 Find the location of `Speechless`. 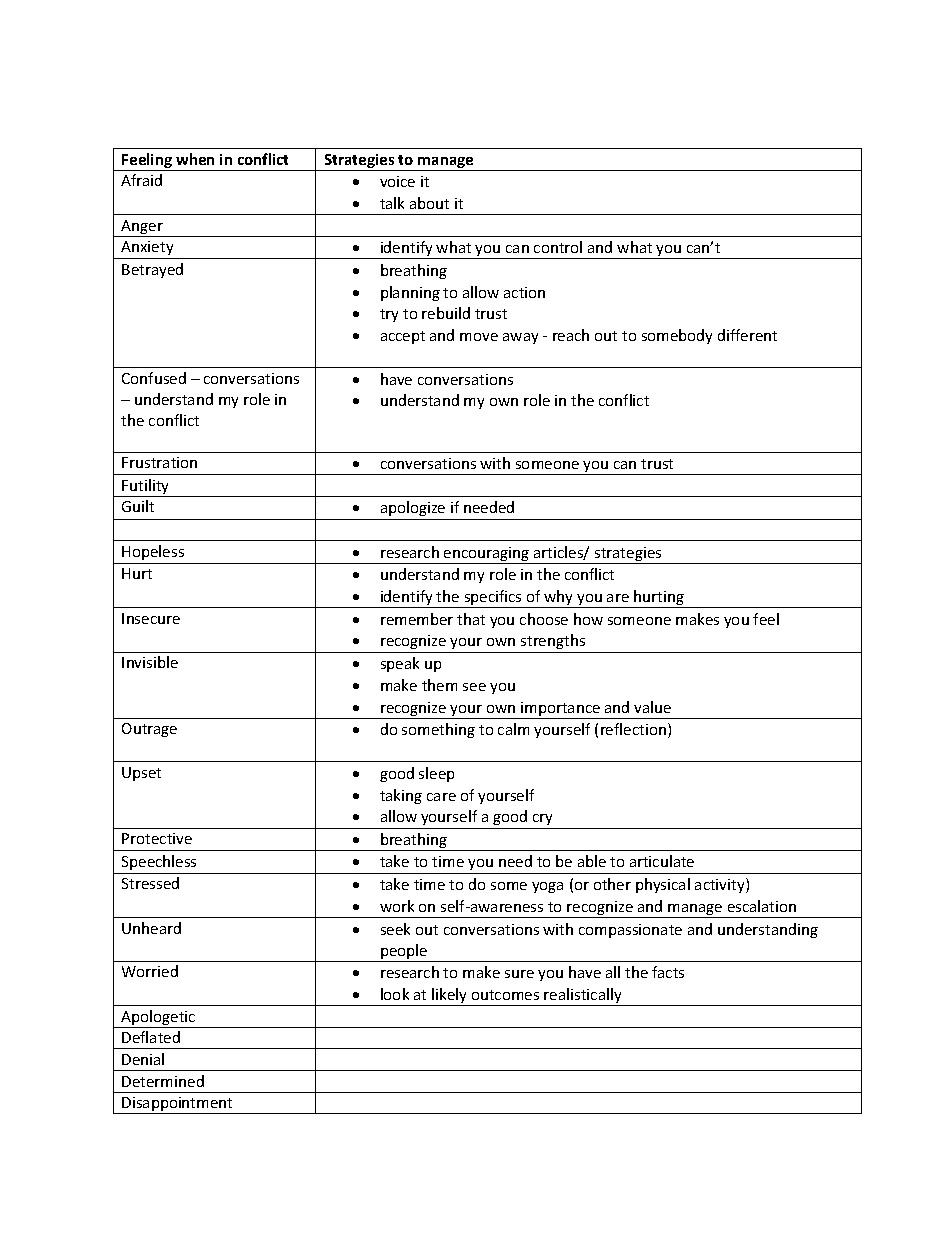

Speechless is located at coordinates (159, 862).
